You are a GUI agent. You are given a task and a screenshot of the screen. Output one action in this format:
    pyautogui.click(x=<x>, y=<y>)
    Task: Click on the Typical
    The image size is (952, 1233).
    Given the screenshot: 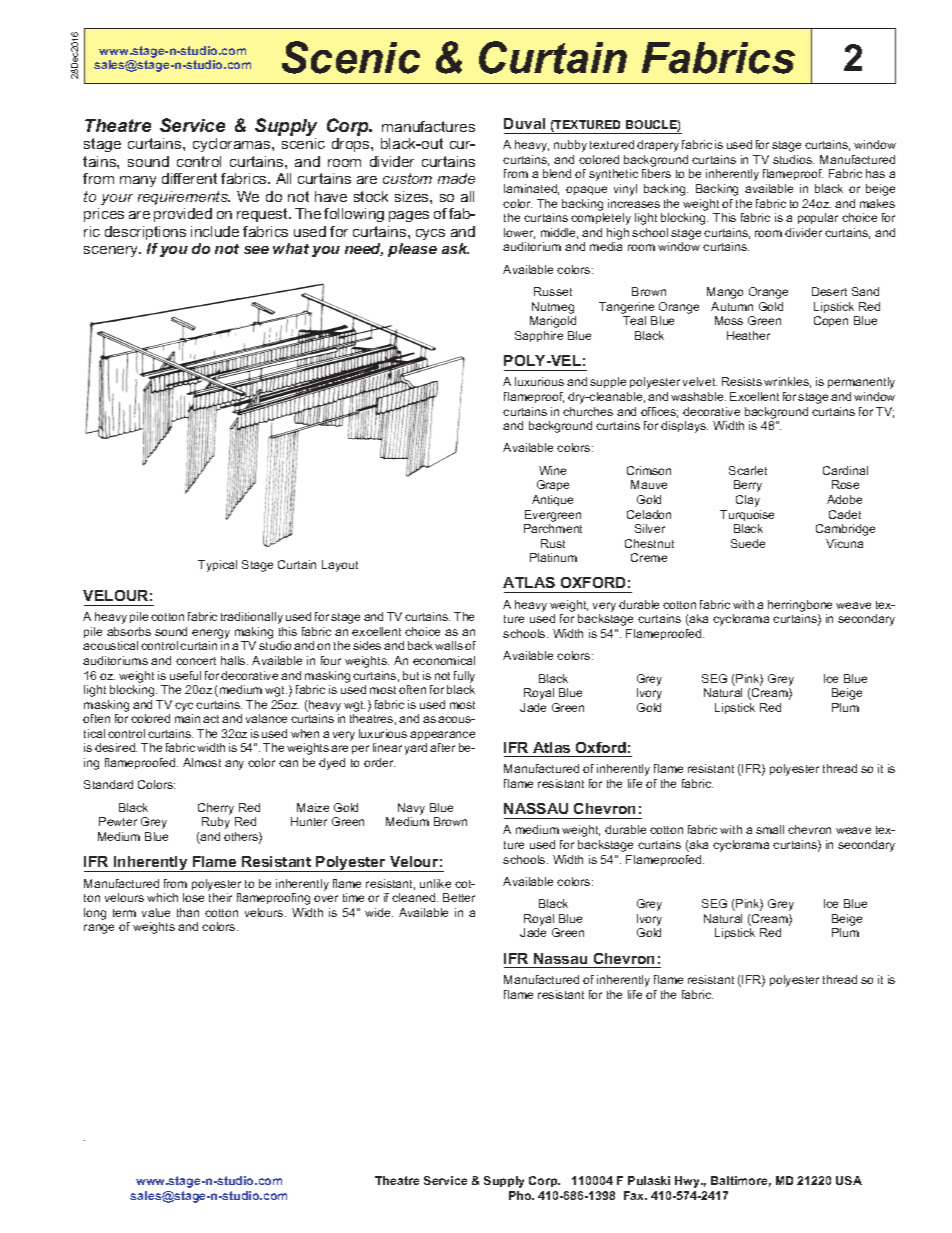 What is the action you would take?
    pyautogui.click(x=217, y=566)
